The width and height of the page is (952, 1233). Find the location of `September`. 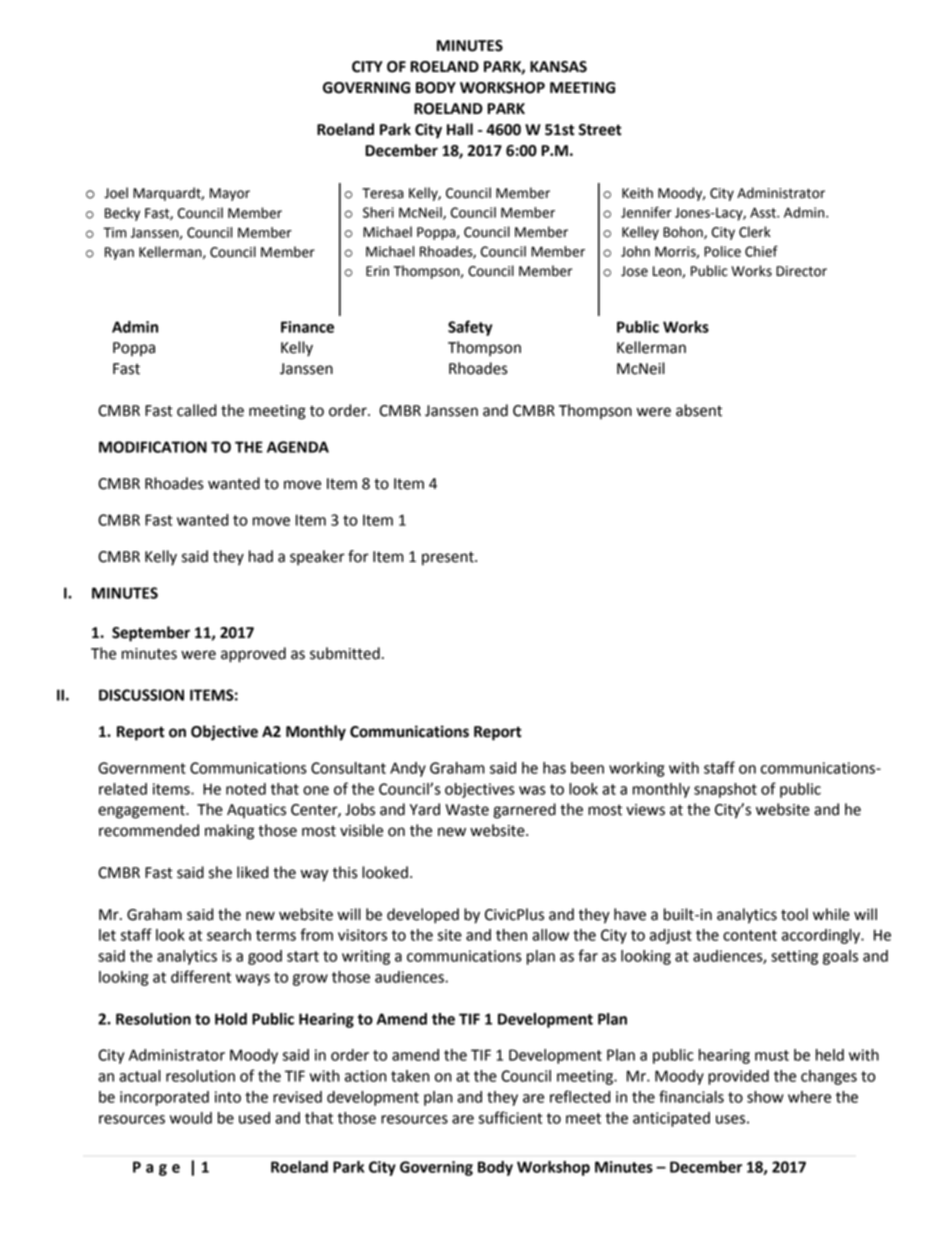

September is located at coordinates (151, 634).
